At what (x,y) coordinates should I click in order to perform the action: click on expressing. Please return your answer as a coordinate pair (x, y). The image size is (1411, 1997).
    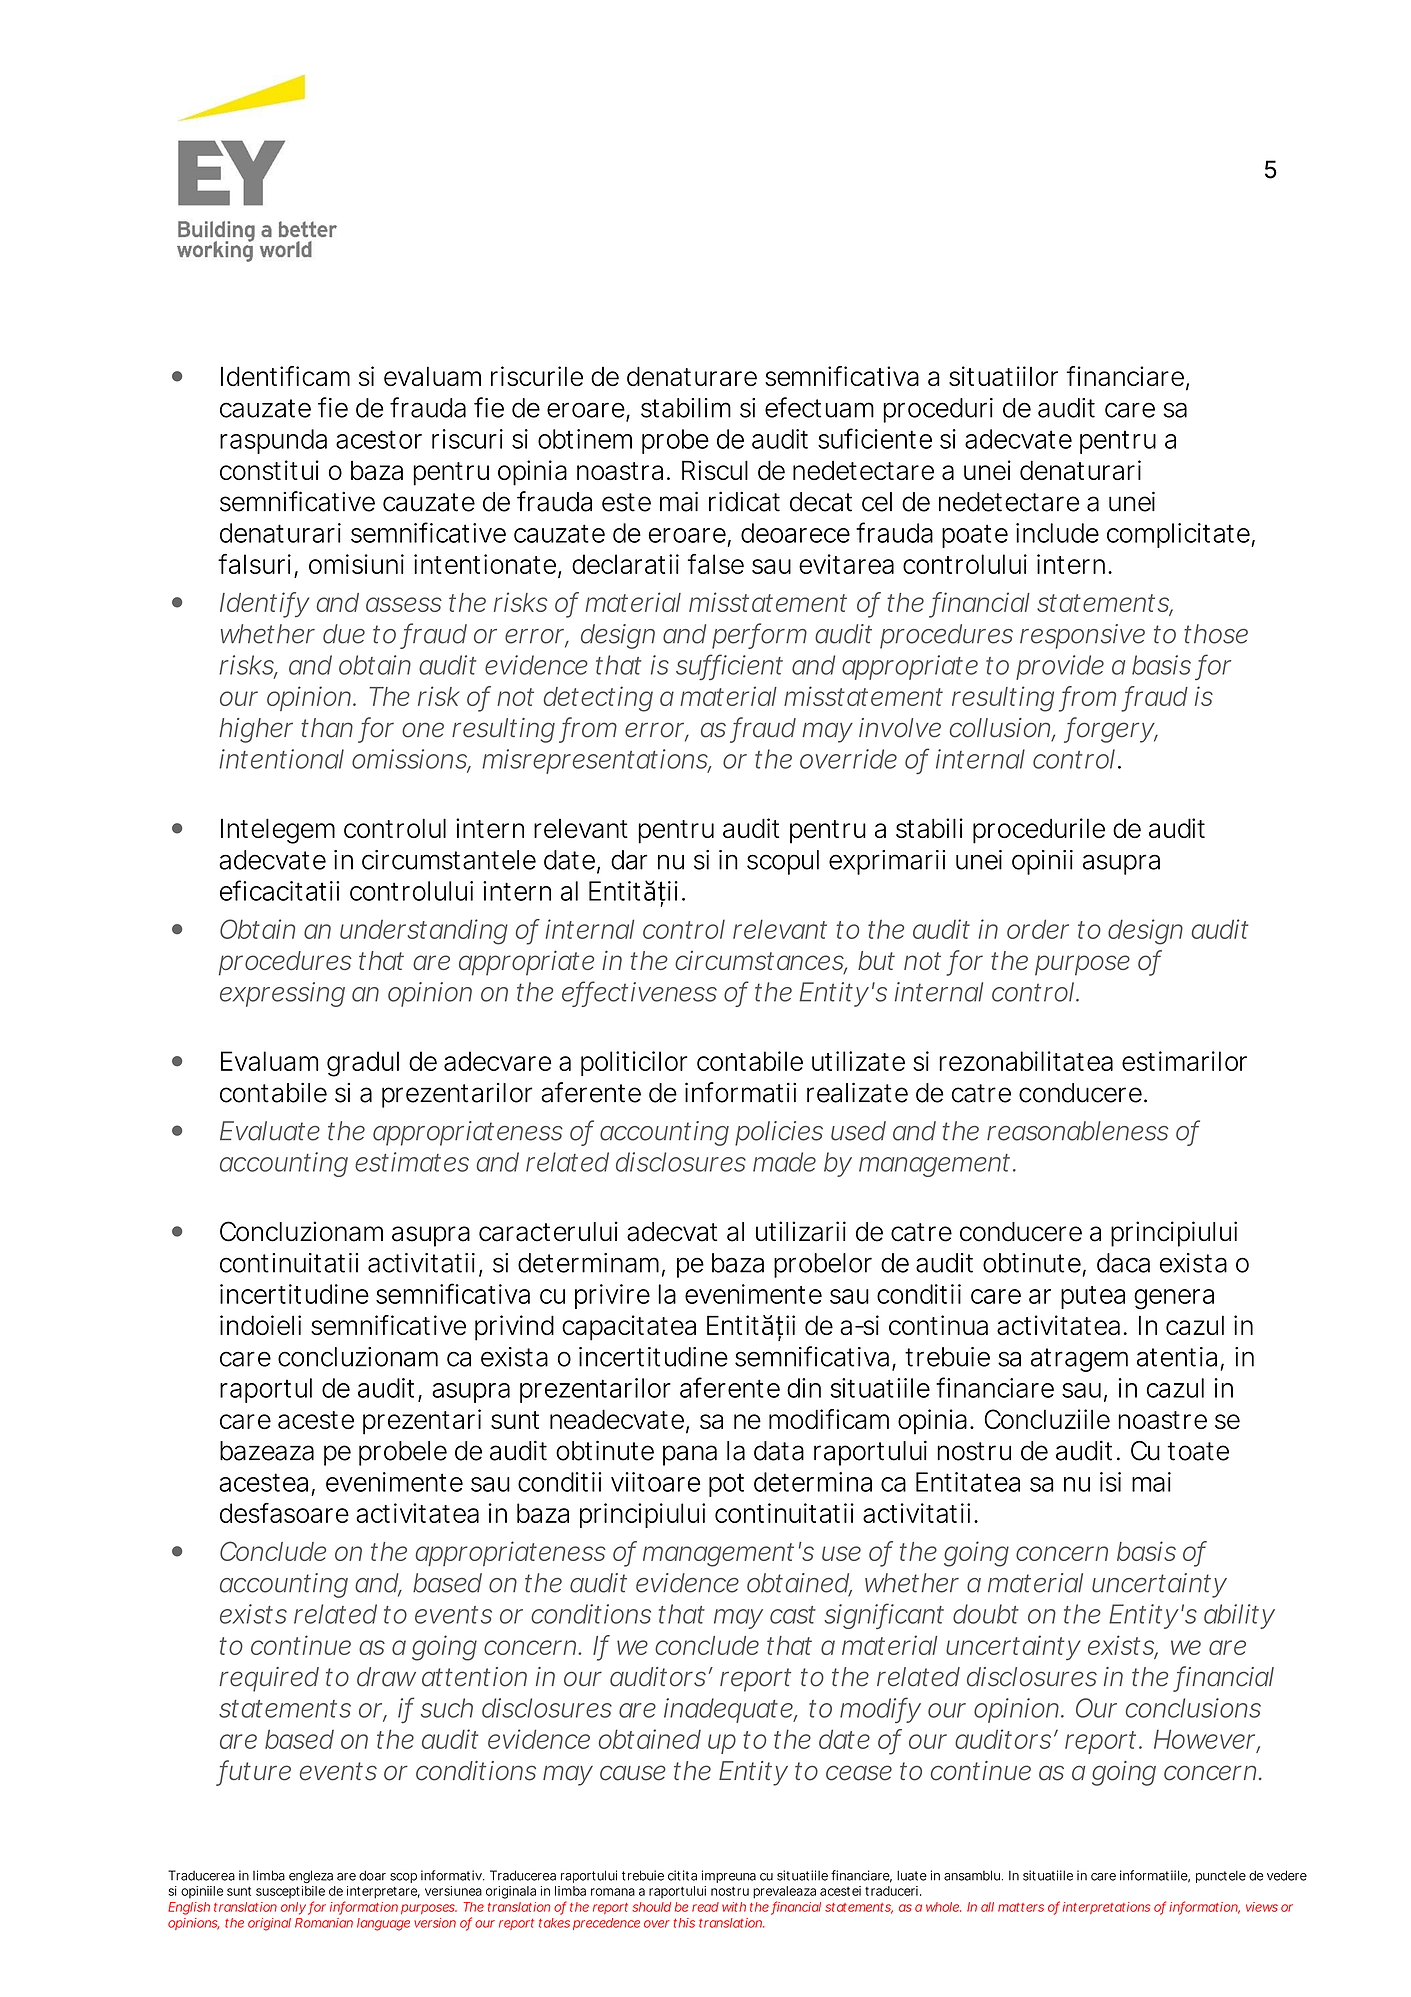
    Looking at the image, I should click on (282, 994).
